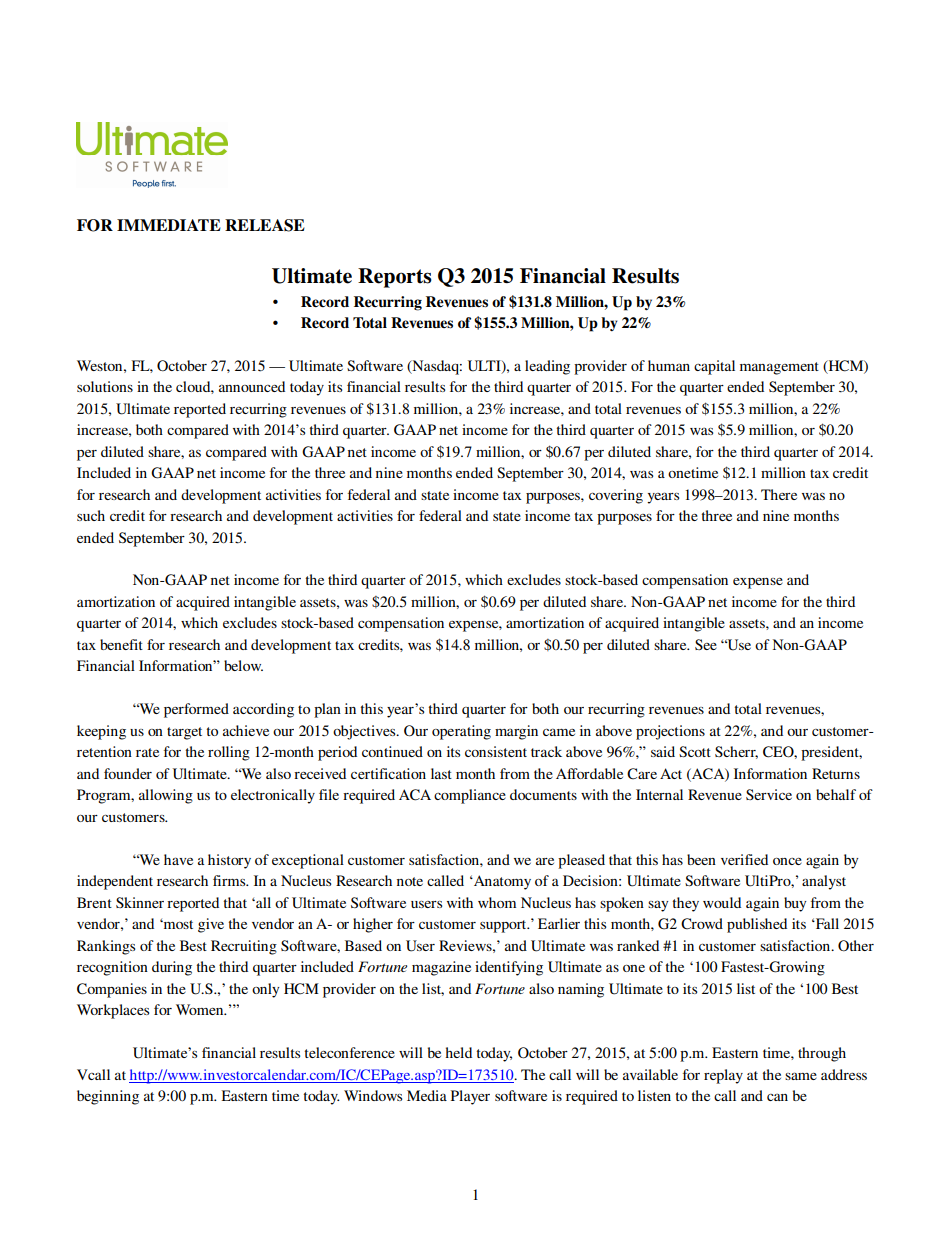 The image size is (952, 1233). Describe the element at coordinates (706, 644) in the screenshot. I see `See` at that location.
